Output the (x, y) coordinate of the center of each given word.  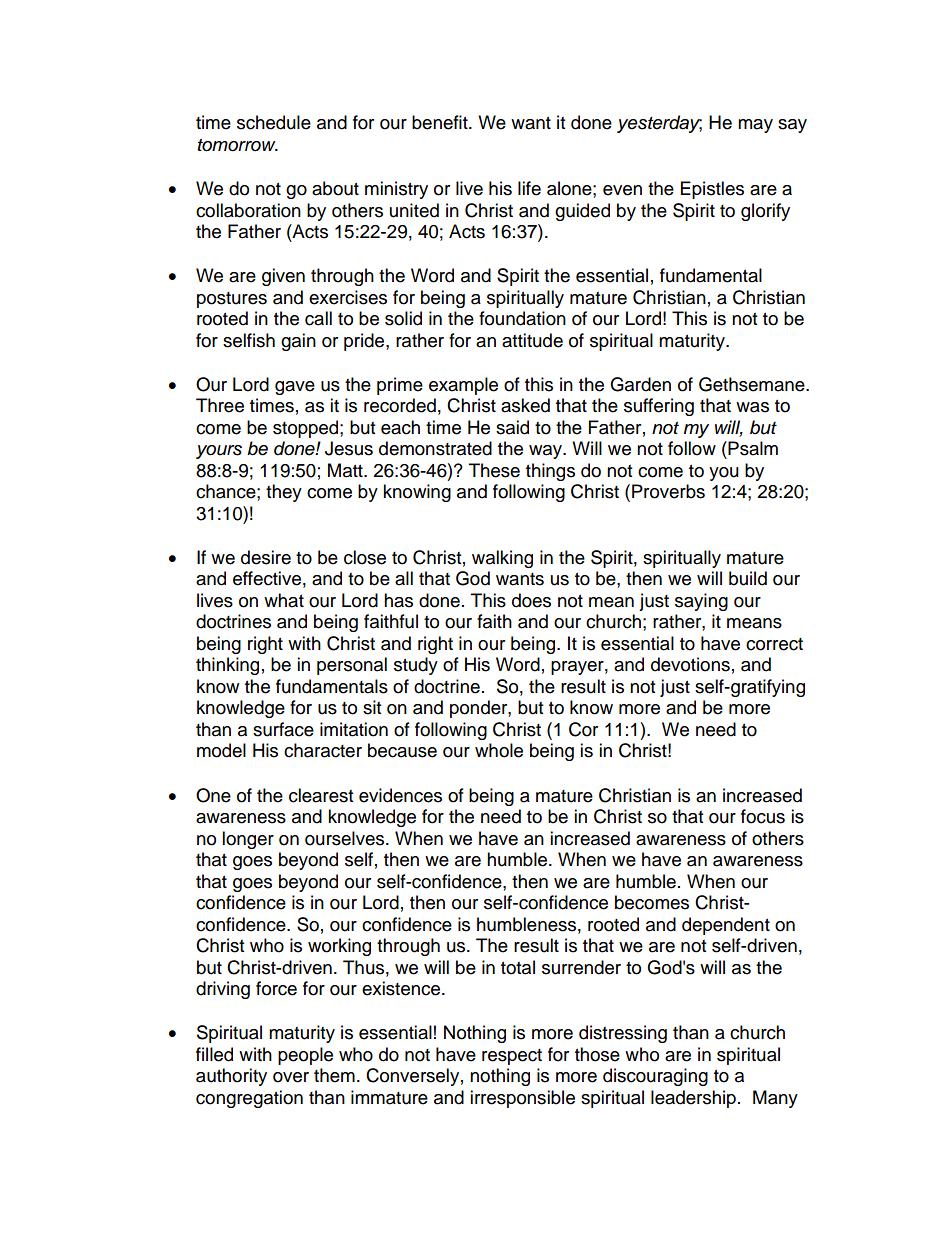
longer (248, 840)
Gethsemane (753, 384)
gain (298, 342)
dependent (726, 926)
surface (283, 729)
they (284, 493)
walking (502, 559)
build (748, 578)
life (529, 188)
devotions (690, 664)
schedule (274, 122)
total (518, 967)
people (305, 1056)
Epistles (712, 190)
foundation (522, 318)
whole (499, 750)
